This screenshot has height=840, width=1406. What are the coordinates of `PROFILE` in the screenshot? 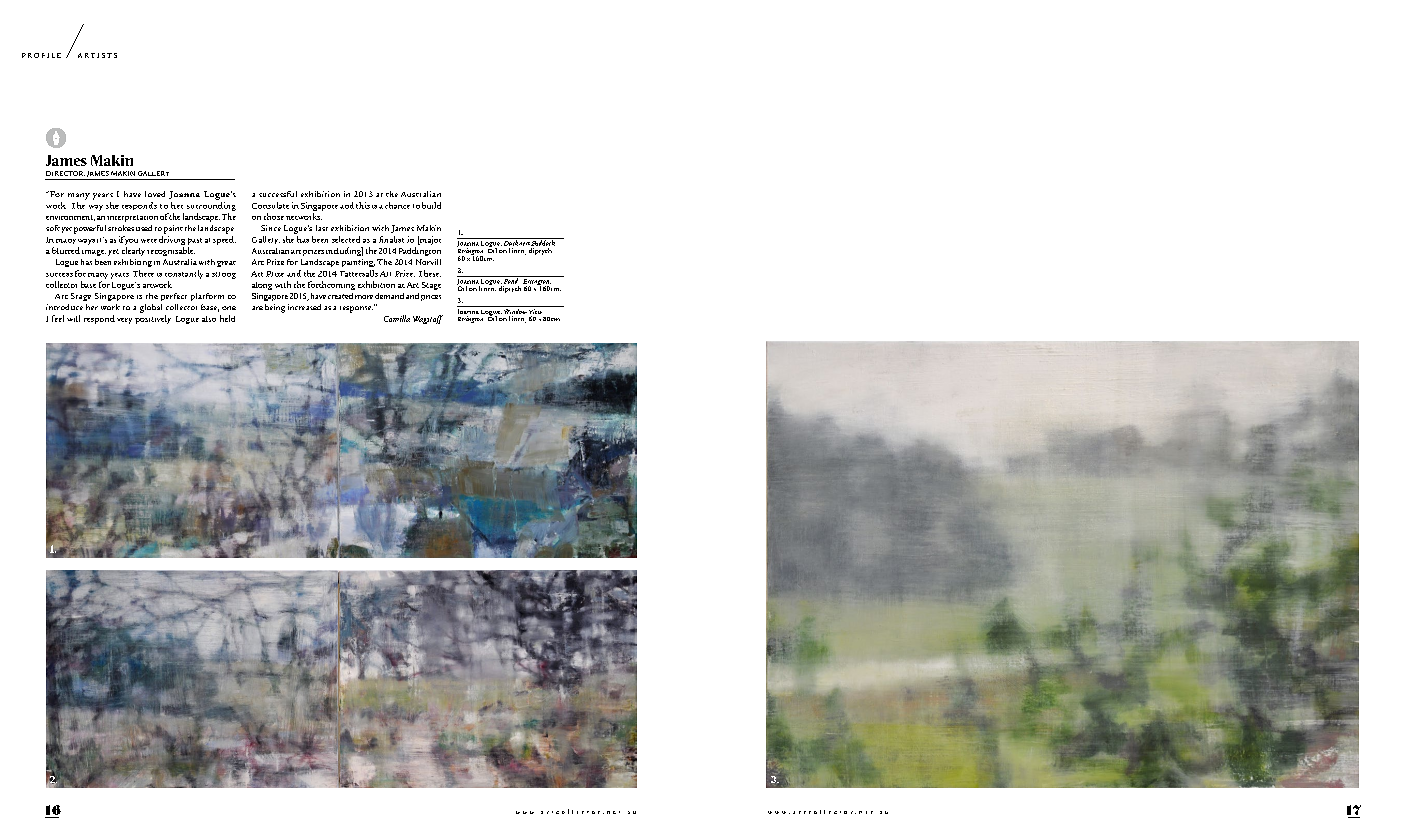 It's located at (41, 55).
